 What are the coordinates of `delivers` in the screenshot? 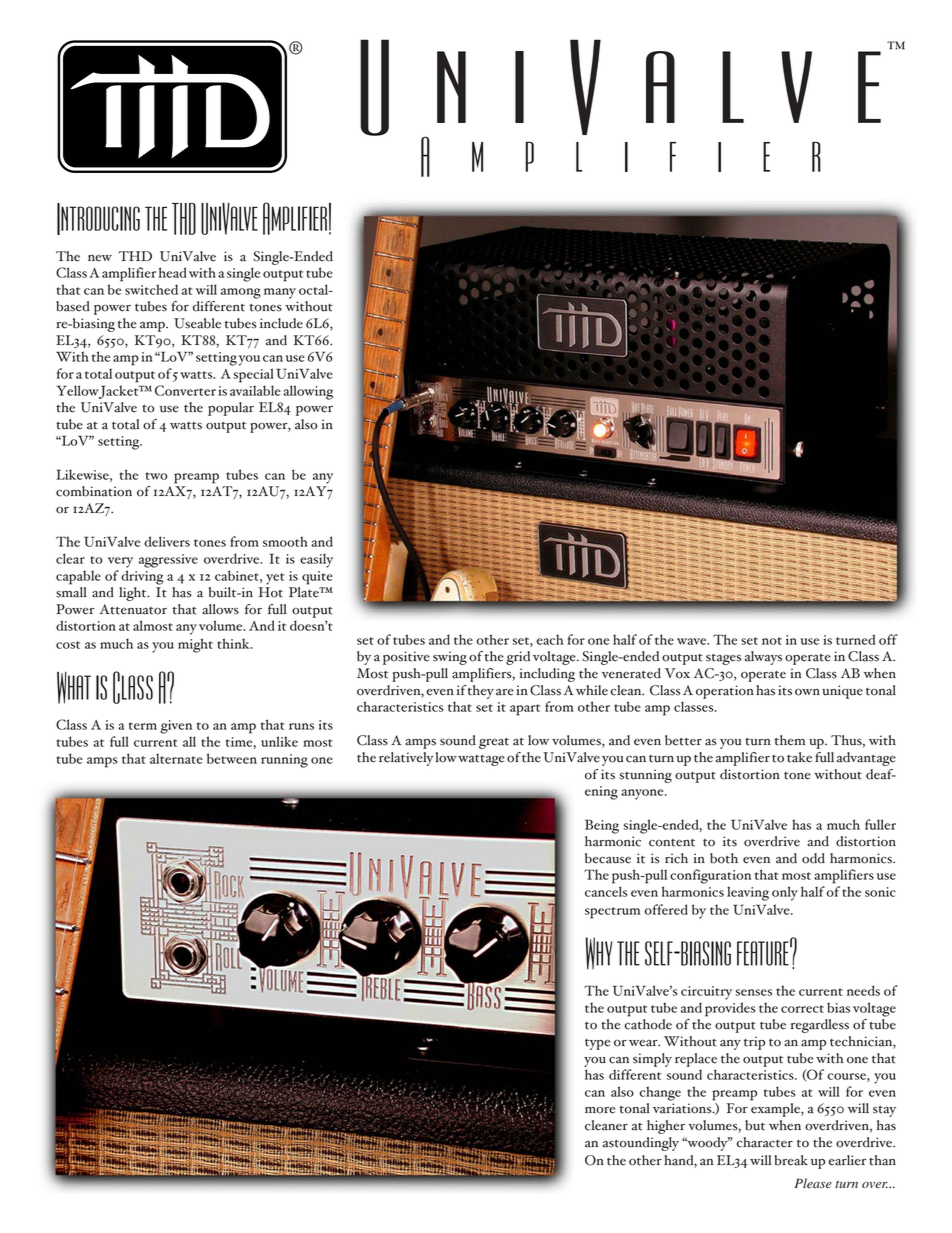 It's located at (167, 541).
